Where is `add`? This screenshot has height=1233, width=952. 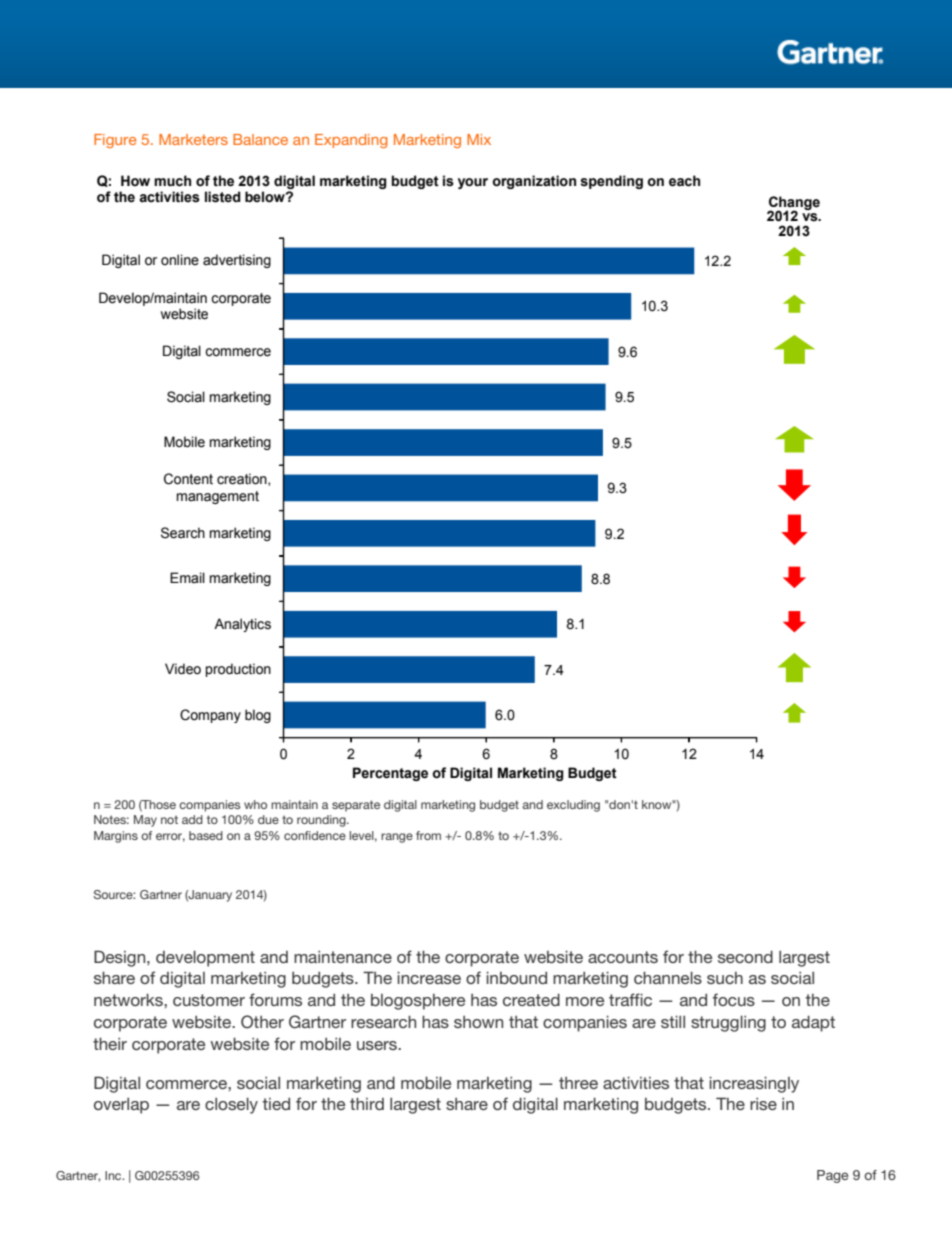
add is located at coordinates (192, 819).
